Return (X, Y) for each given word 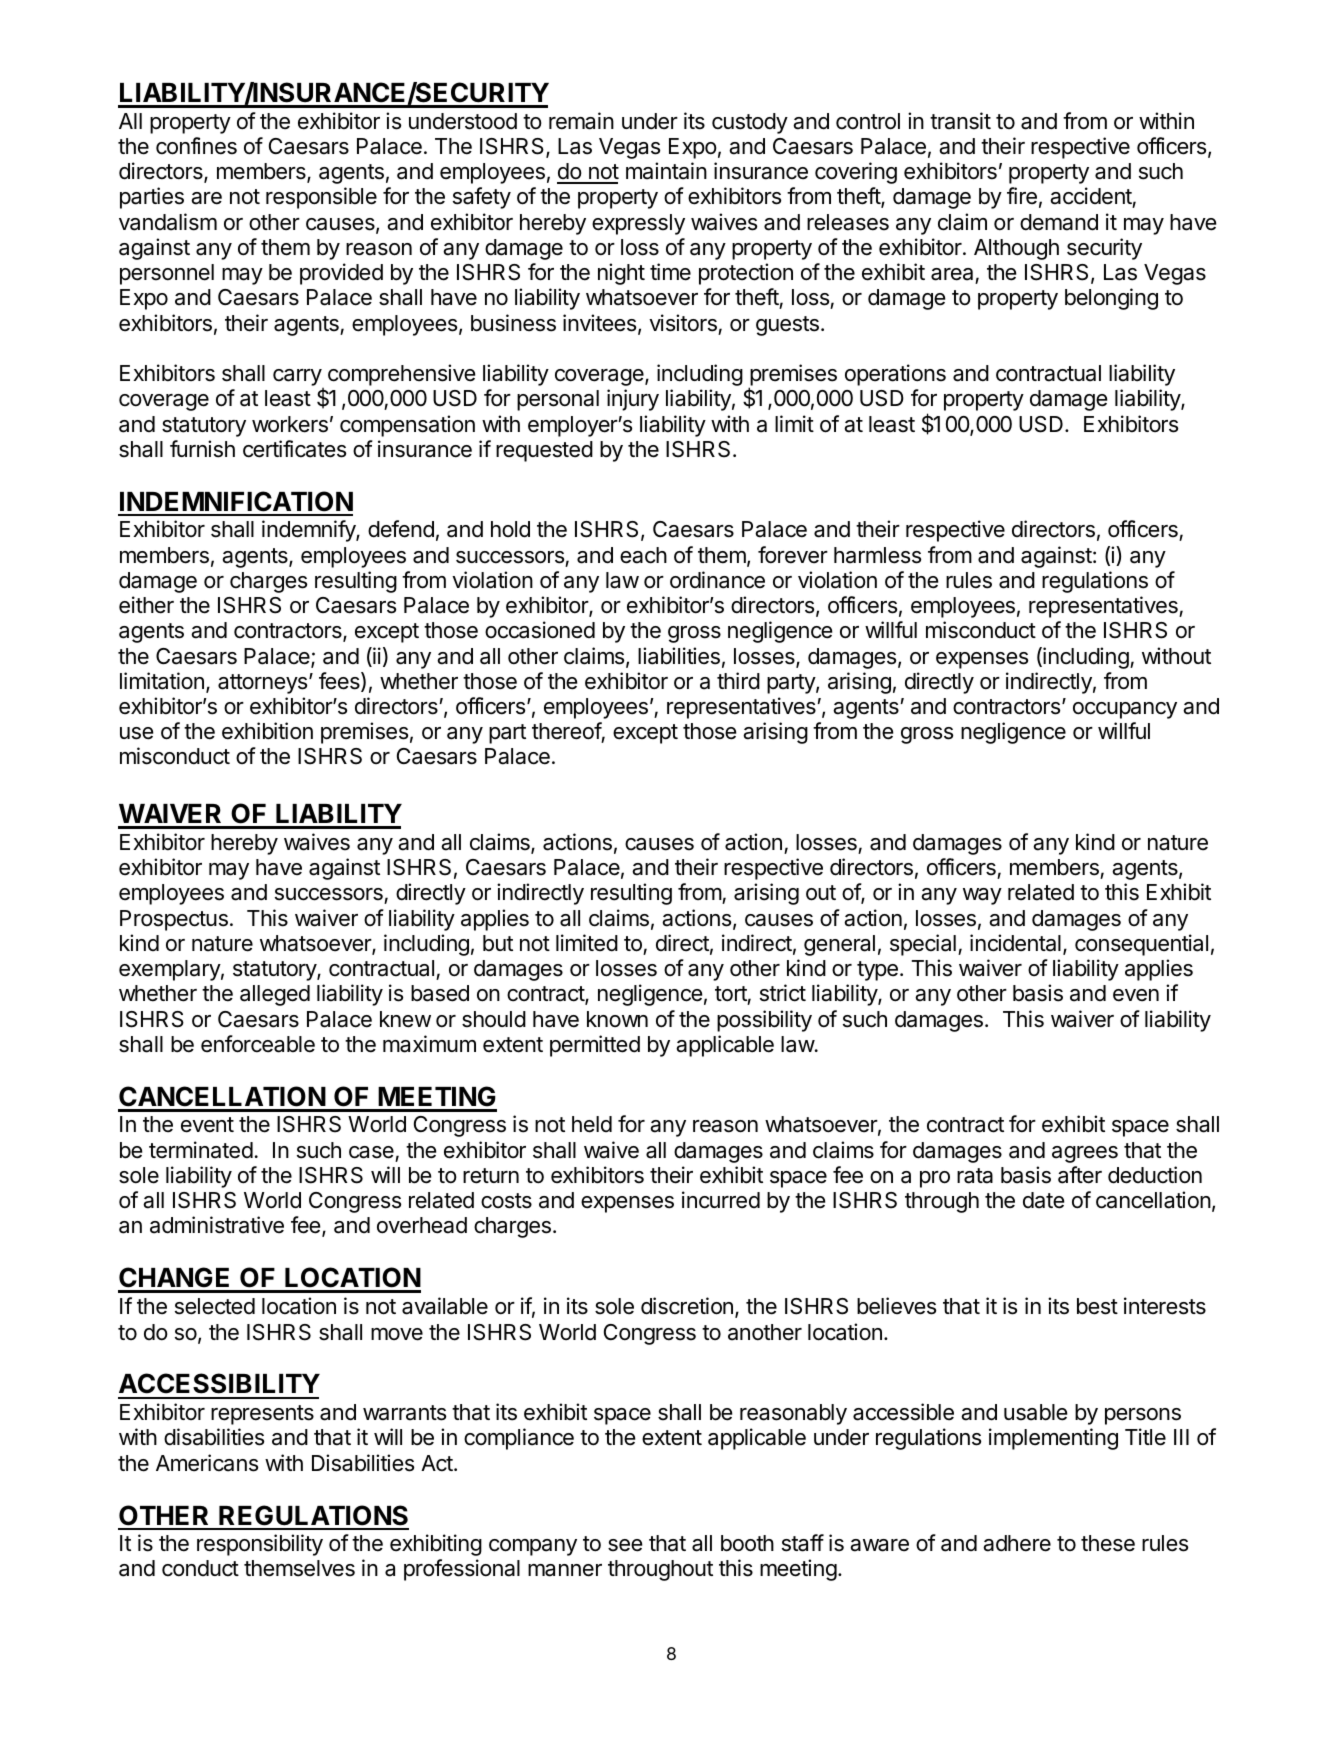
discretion (687, 1306)
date (1043, 1200)
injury (633, 400)
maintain (666, 171)
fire (1022, 196)
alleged (275, 995)
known (617, 1019)
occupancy (1125, 710)
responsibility (260, 1545)
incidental (1015, 943)
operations (895, 375)
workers (290, 424)
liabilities (679, 656)
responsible (321, 198)
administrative (217, 1225)
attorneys (264, 684)
